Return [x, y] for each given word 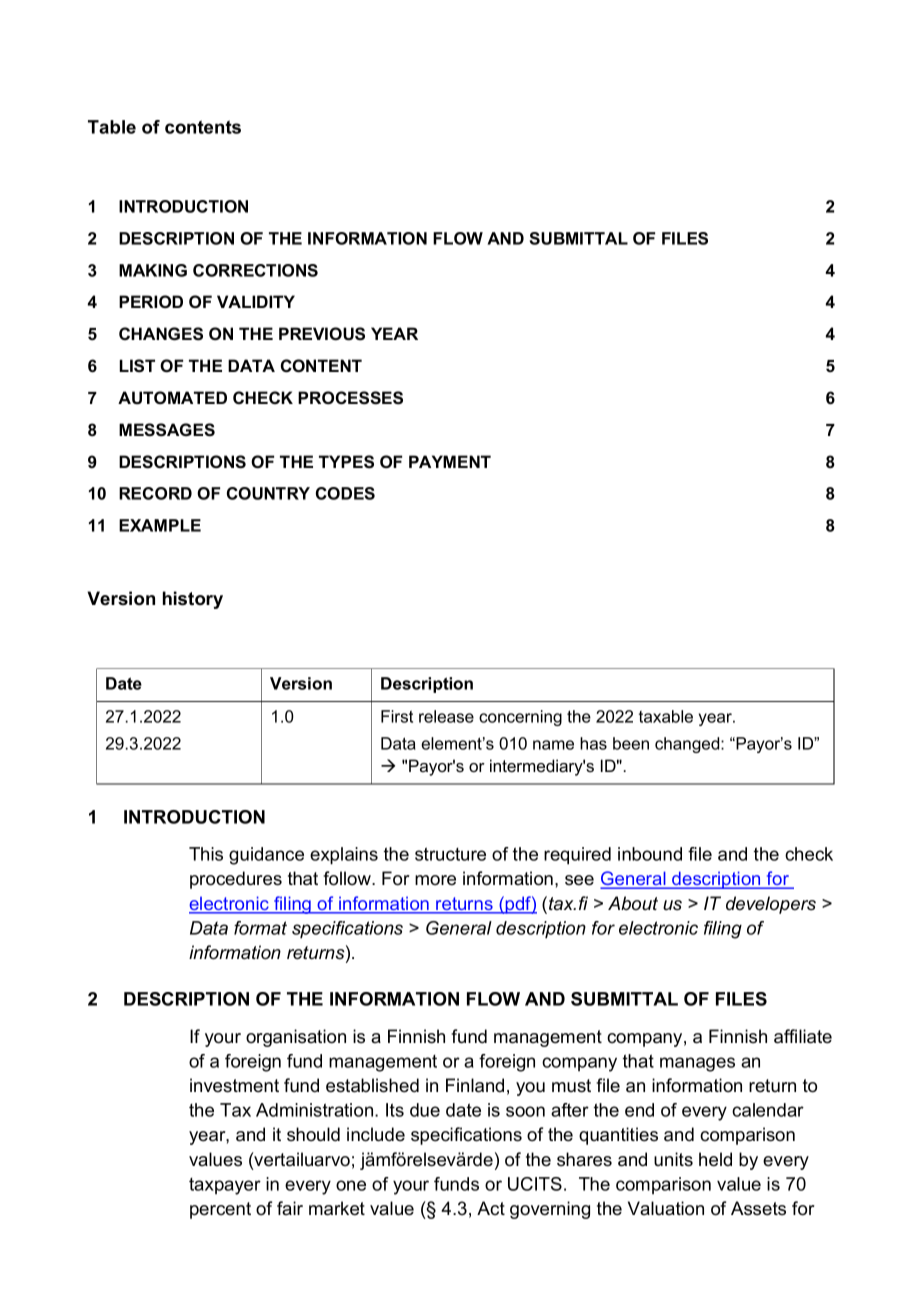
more [435, 880]
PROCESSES [350, 398]
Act [491, 1208]
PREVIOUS [322, 334]
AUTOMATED [172, 398]
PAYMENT [450, 461]
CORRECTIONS [255, 270]
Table [112, 127]
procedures [236, 880]
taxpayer [225, 1186]
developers [771, 905]
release [446, 716]
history [193, 600]
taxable [666, 716]
